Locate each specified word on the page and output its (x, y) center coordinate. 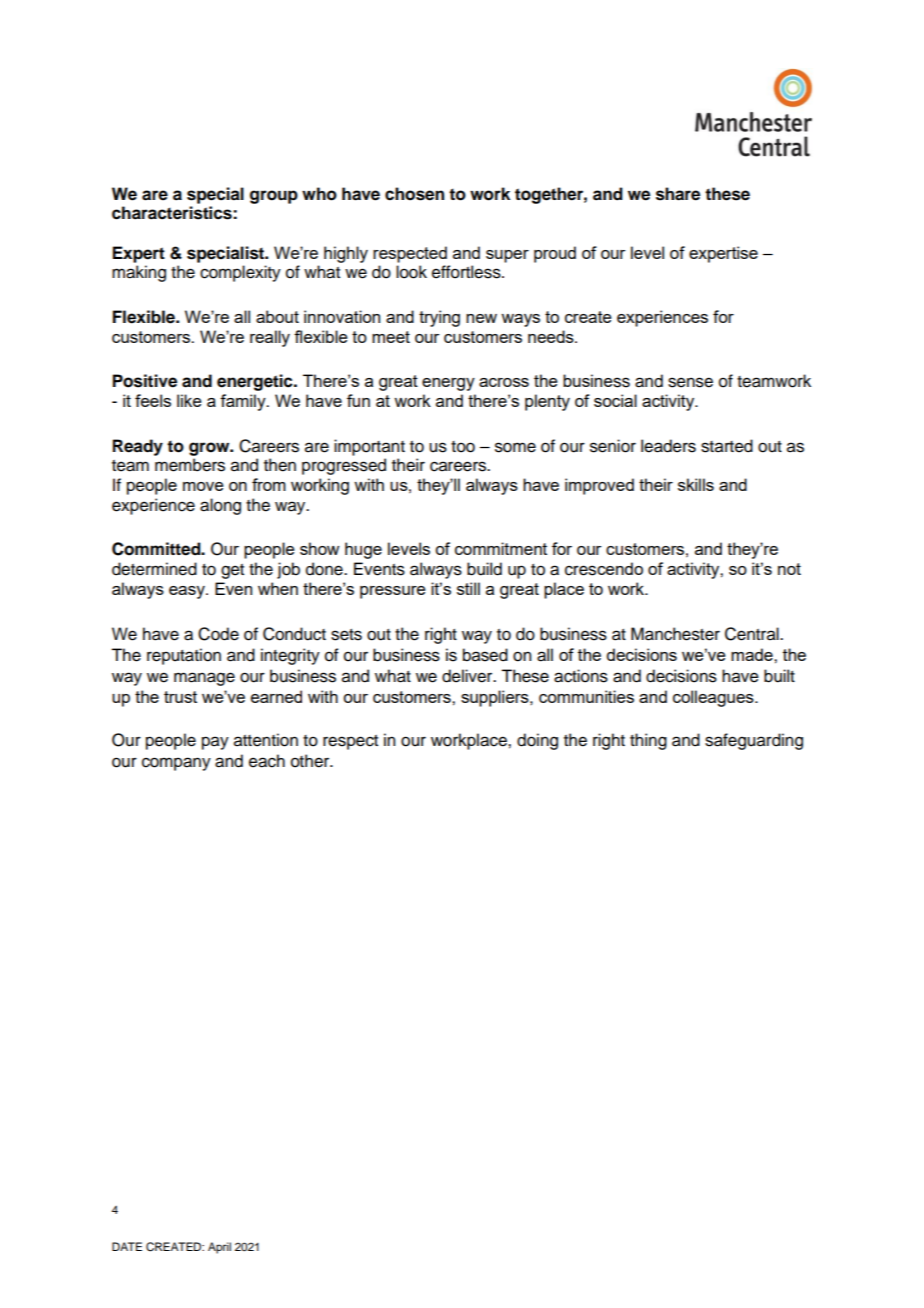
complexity (240, 273)
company (176, 764)
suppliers (496, 698)
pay (215, 743)
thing (648, 741)
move (203, 486)
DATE (127, 1246)
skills (696, 484)
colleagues (714, 698)
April (219, 1248)
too (463, 447)
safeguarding (754, 741)
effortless (467, 272)
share (678, 194)
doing (537, 741)
